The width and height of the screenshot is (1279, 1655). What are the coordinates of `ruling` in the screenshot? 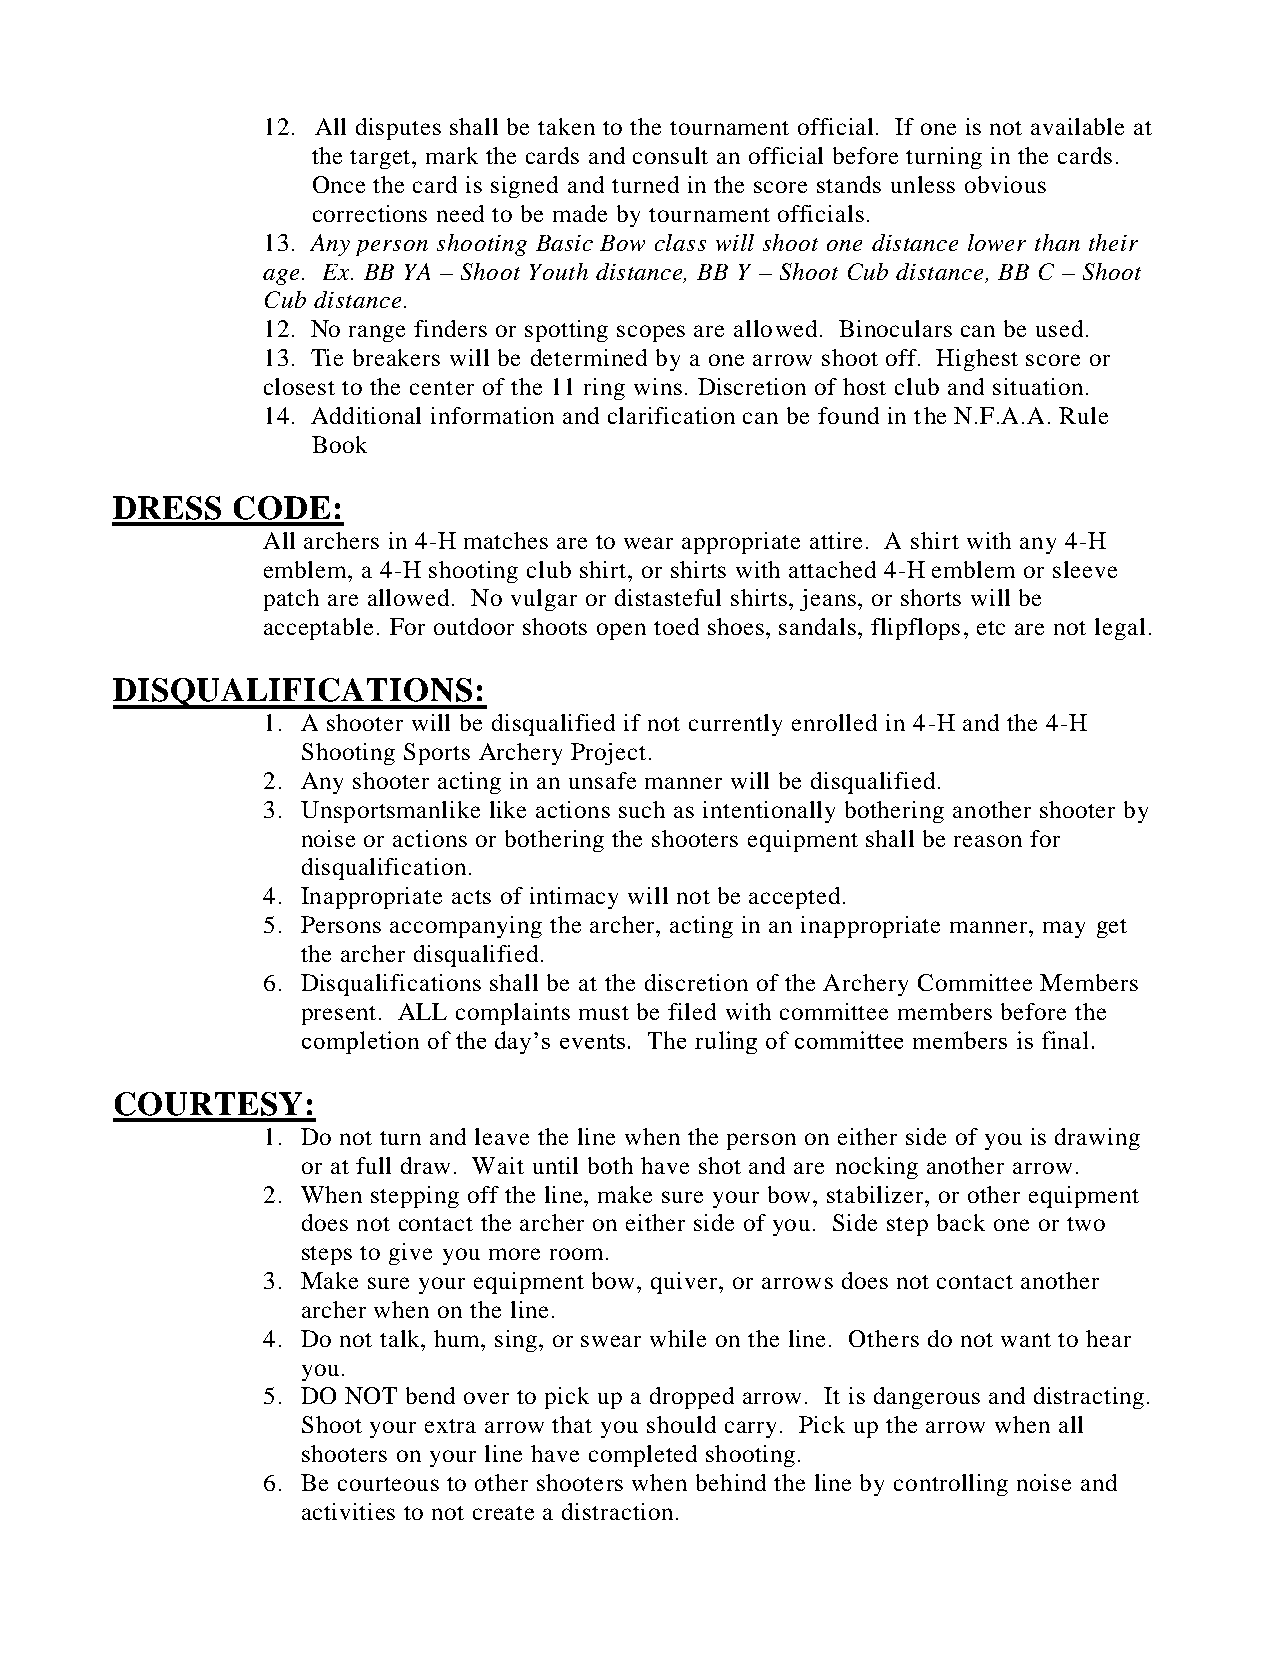 It's located at (726, 1042).
